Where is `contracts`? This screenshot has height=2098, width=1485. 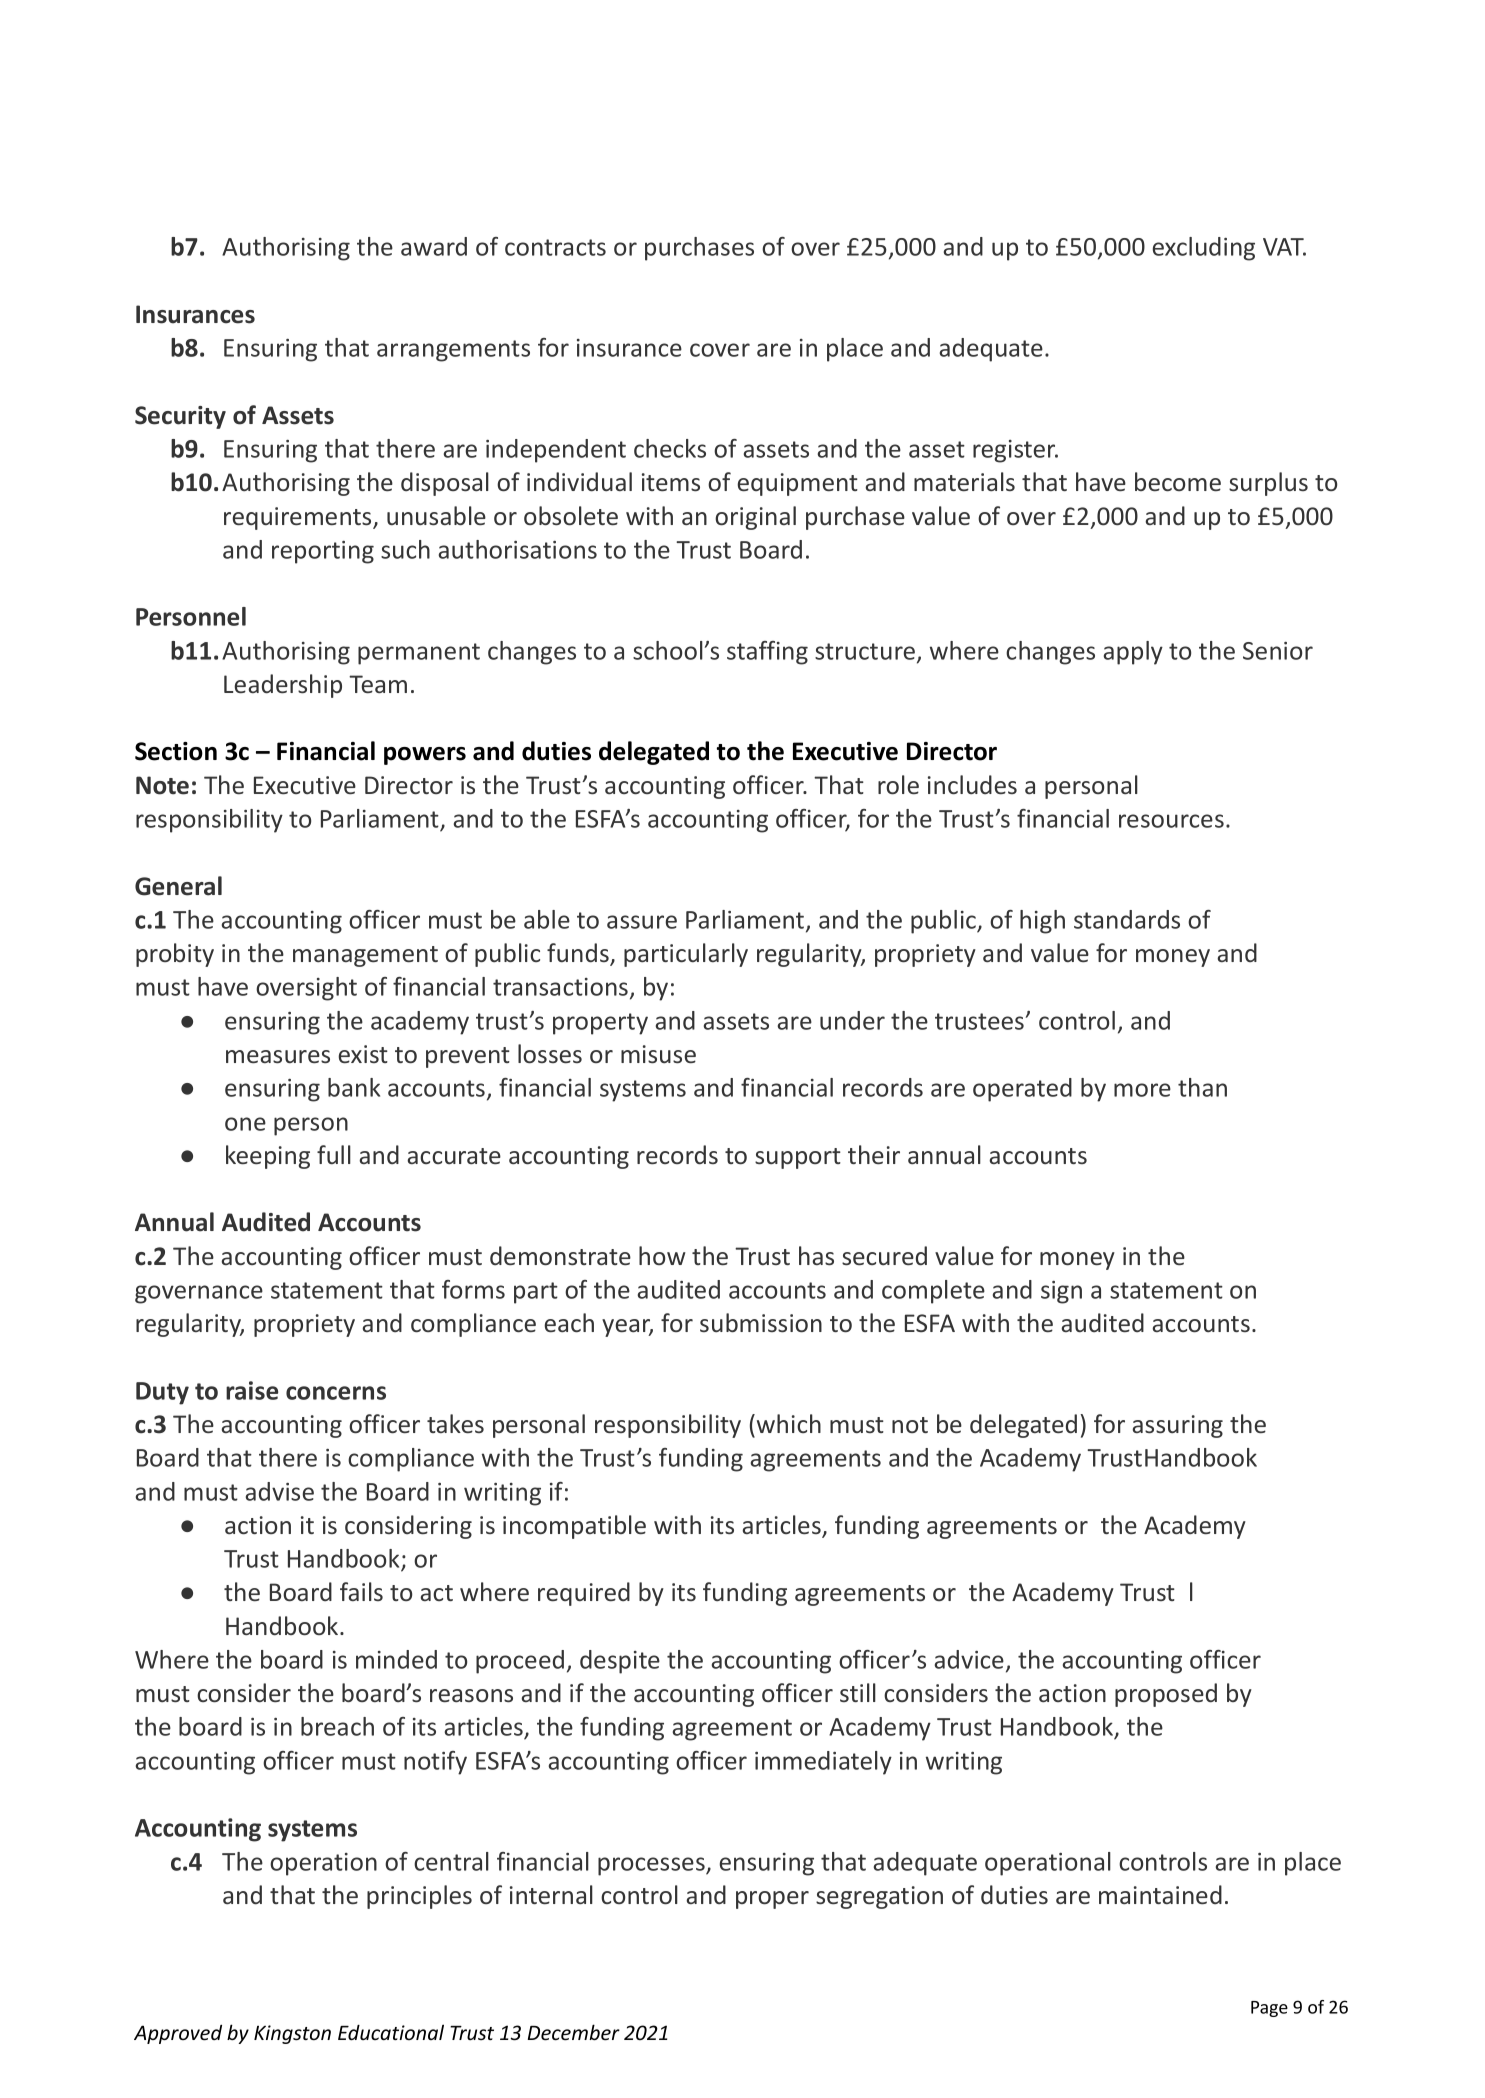
contracts is located at coordinates (555, 247).
